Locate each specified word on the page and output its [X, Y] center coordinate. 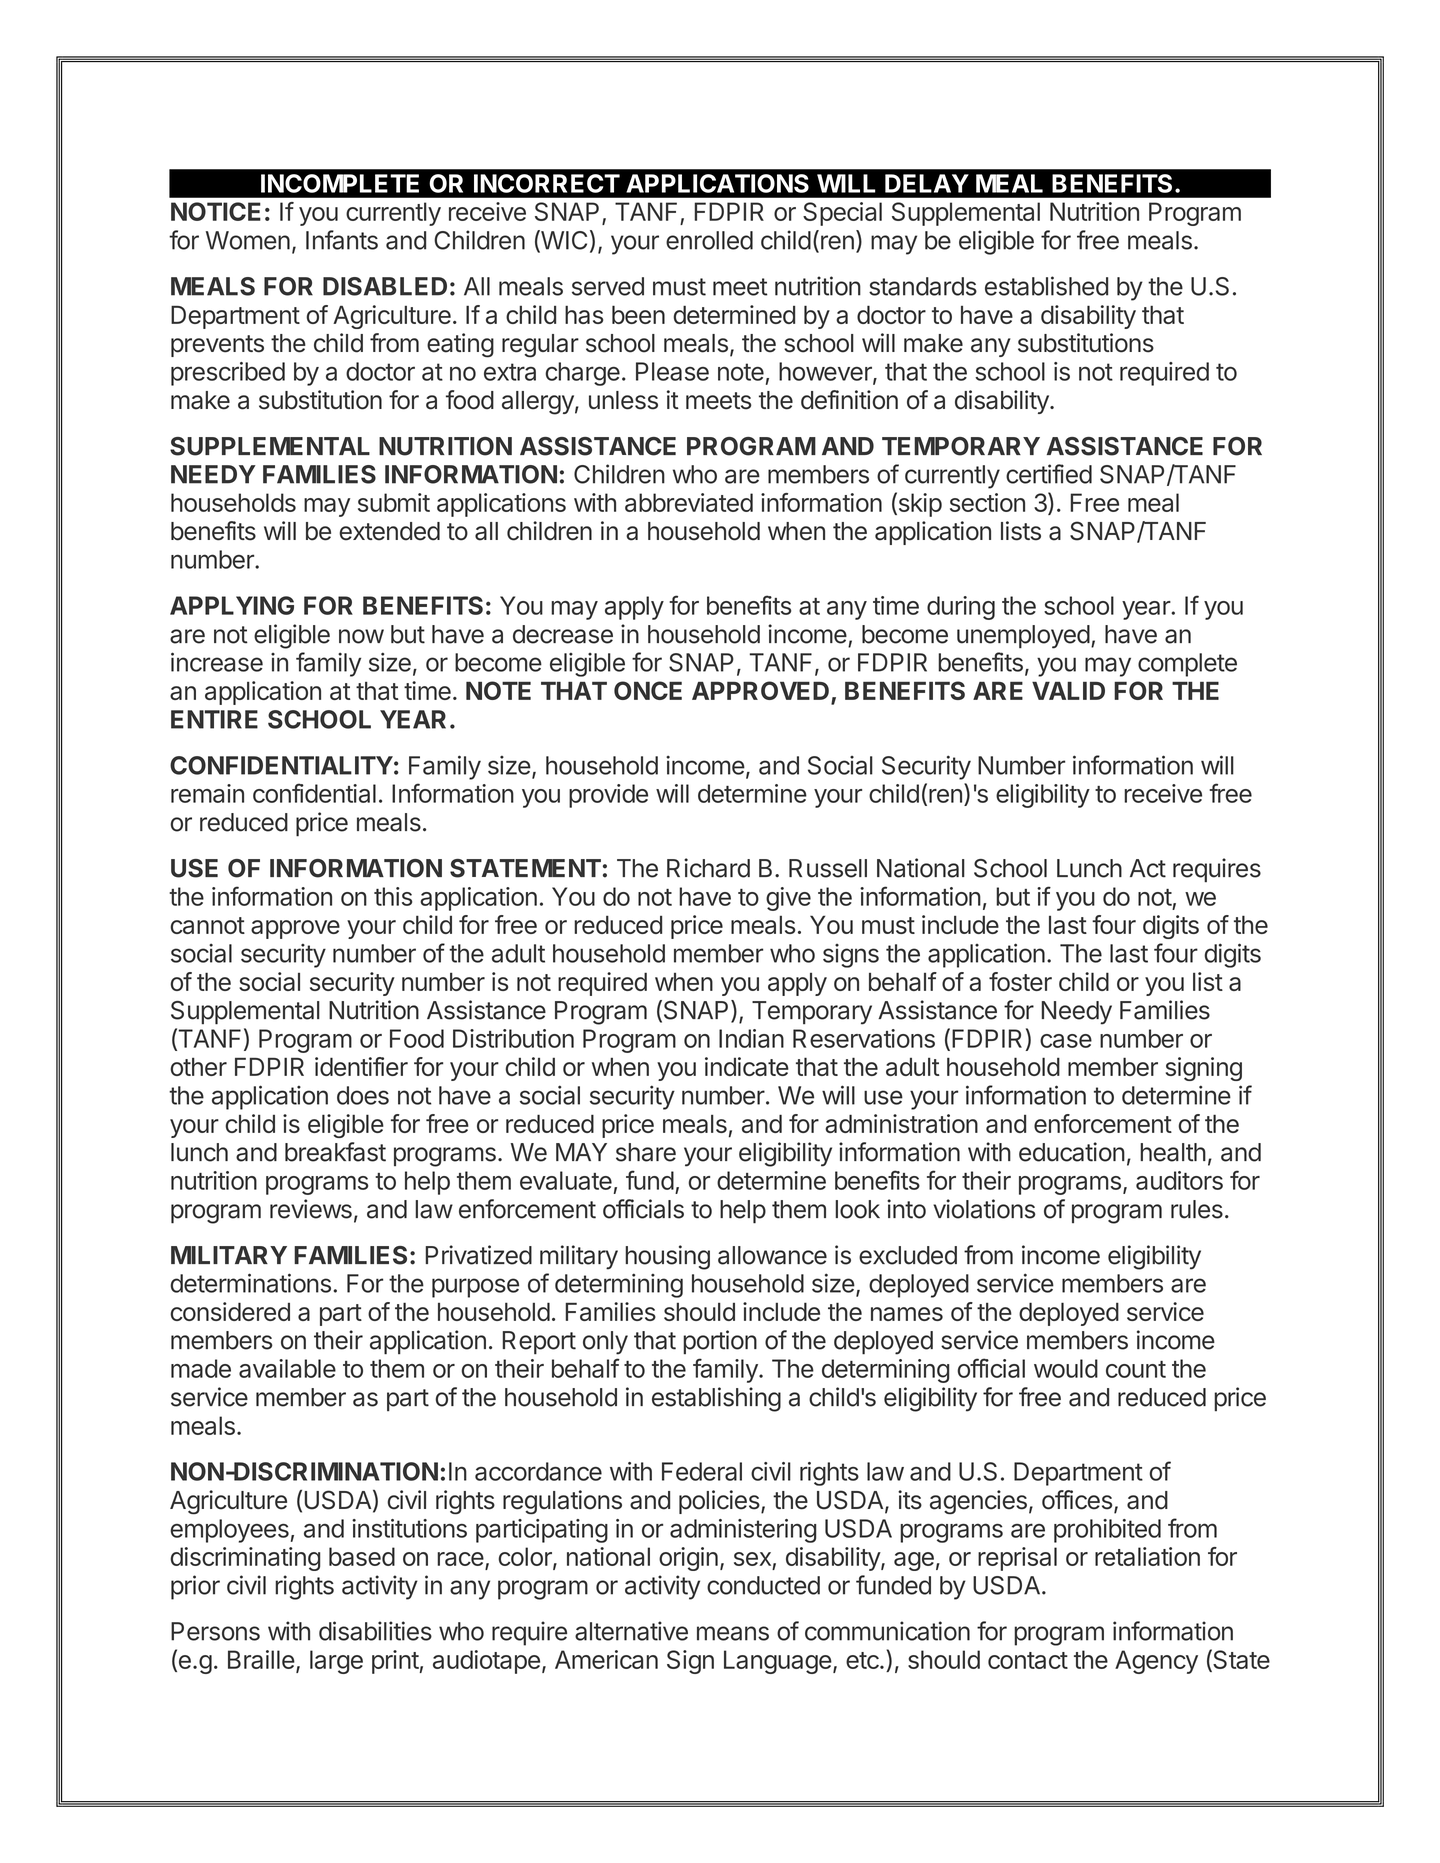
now [361, 636]
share [646, 1152]
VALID [1068, 690]
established [1046, 286]
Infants [342, 240]
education [1072, 1152]
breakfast [335, 1152]
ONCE [648, 690]
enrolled [709, 240]
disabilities [375, 1631]
